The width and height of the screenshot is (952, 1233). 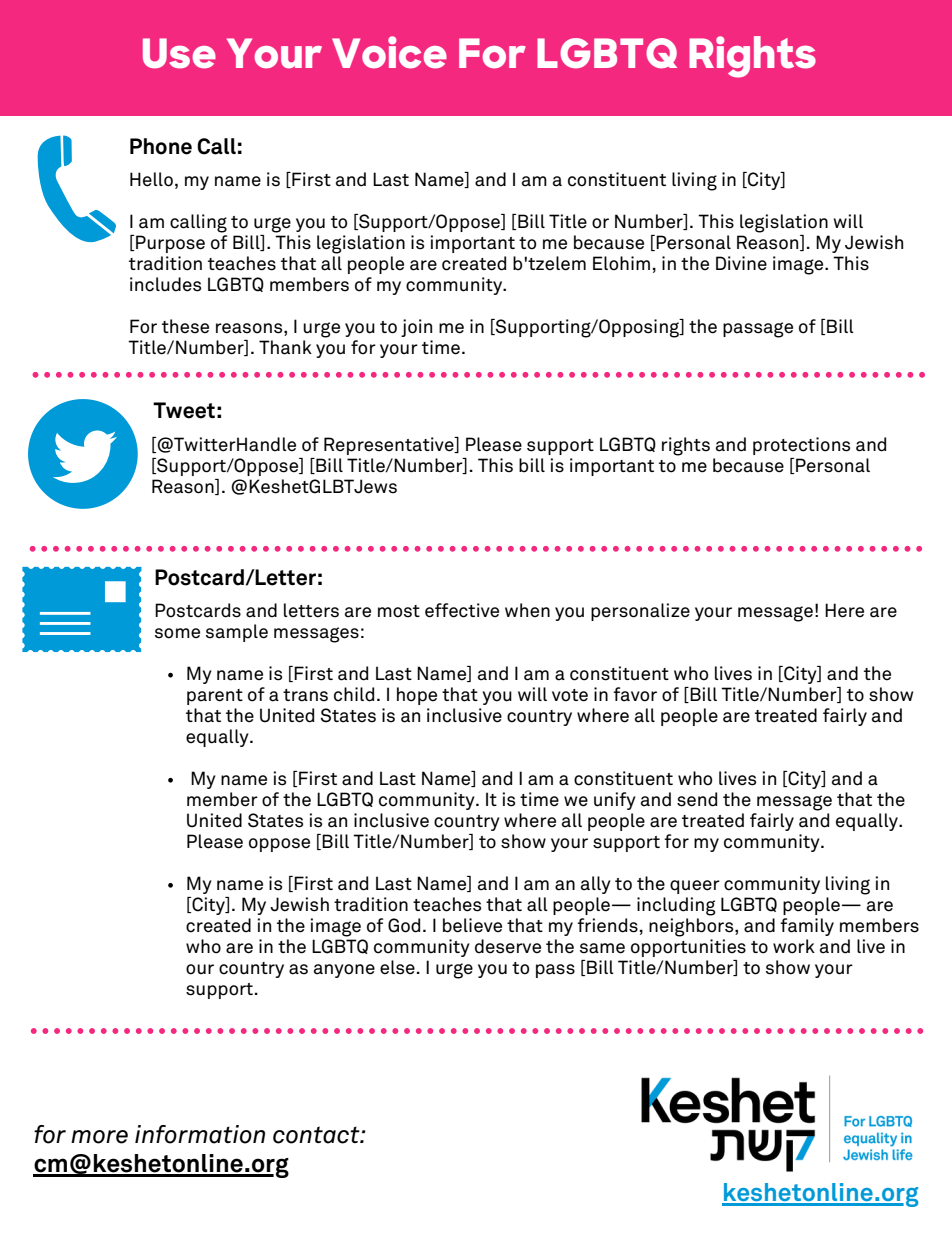 I want to click on contact, so click(x=317, y=1135).
